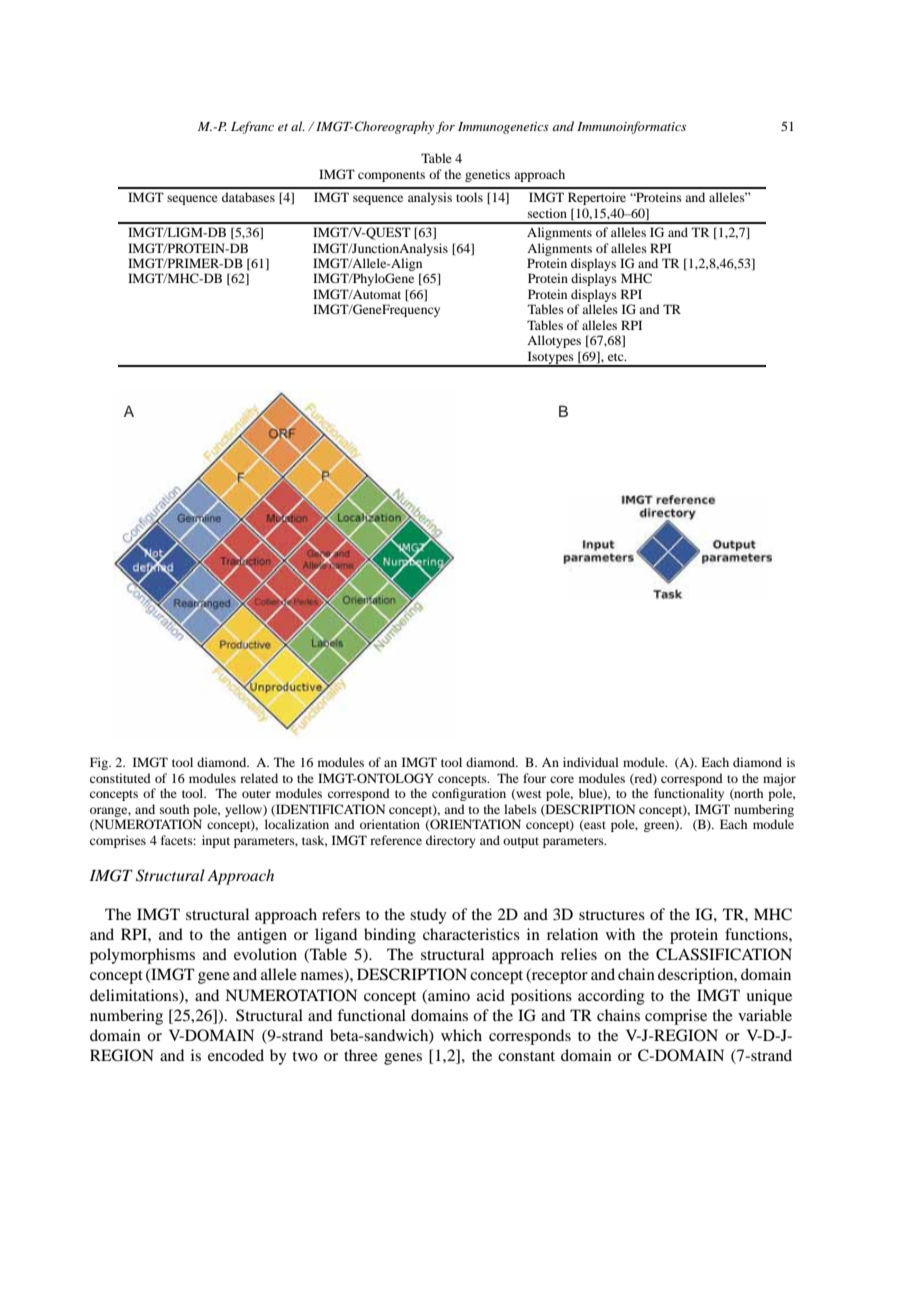 The width and height of the screenshot is (924, 1308). Describe the element at coordinates (534, 778) in the screenshot. I see `four` at that location.
